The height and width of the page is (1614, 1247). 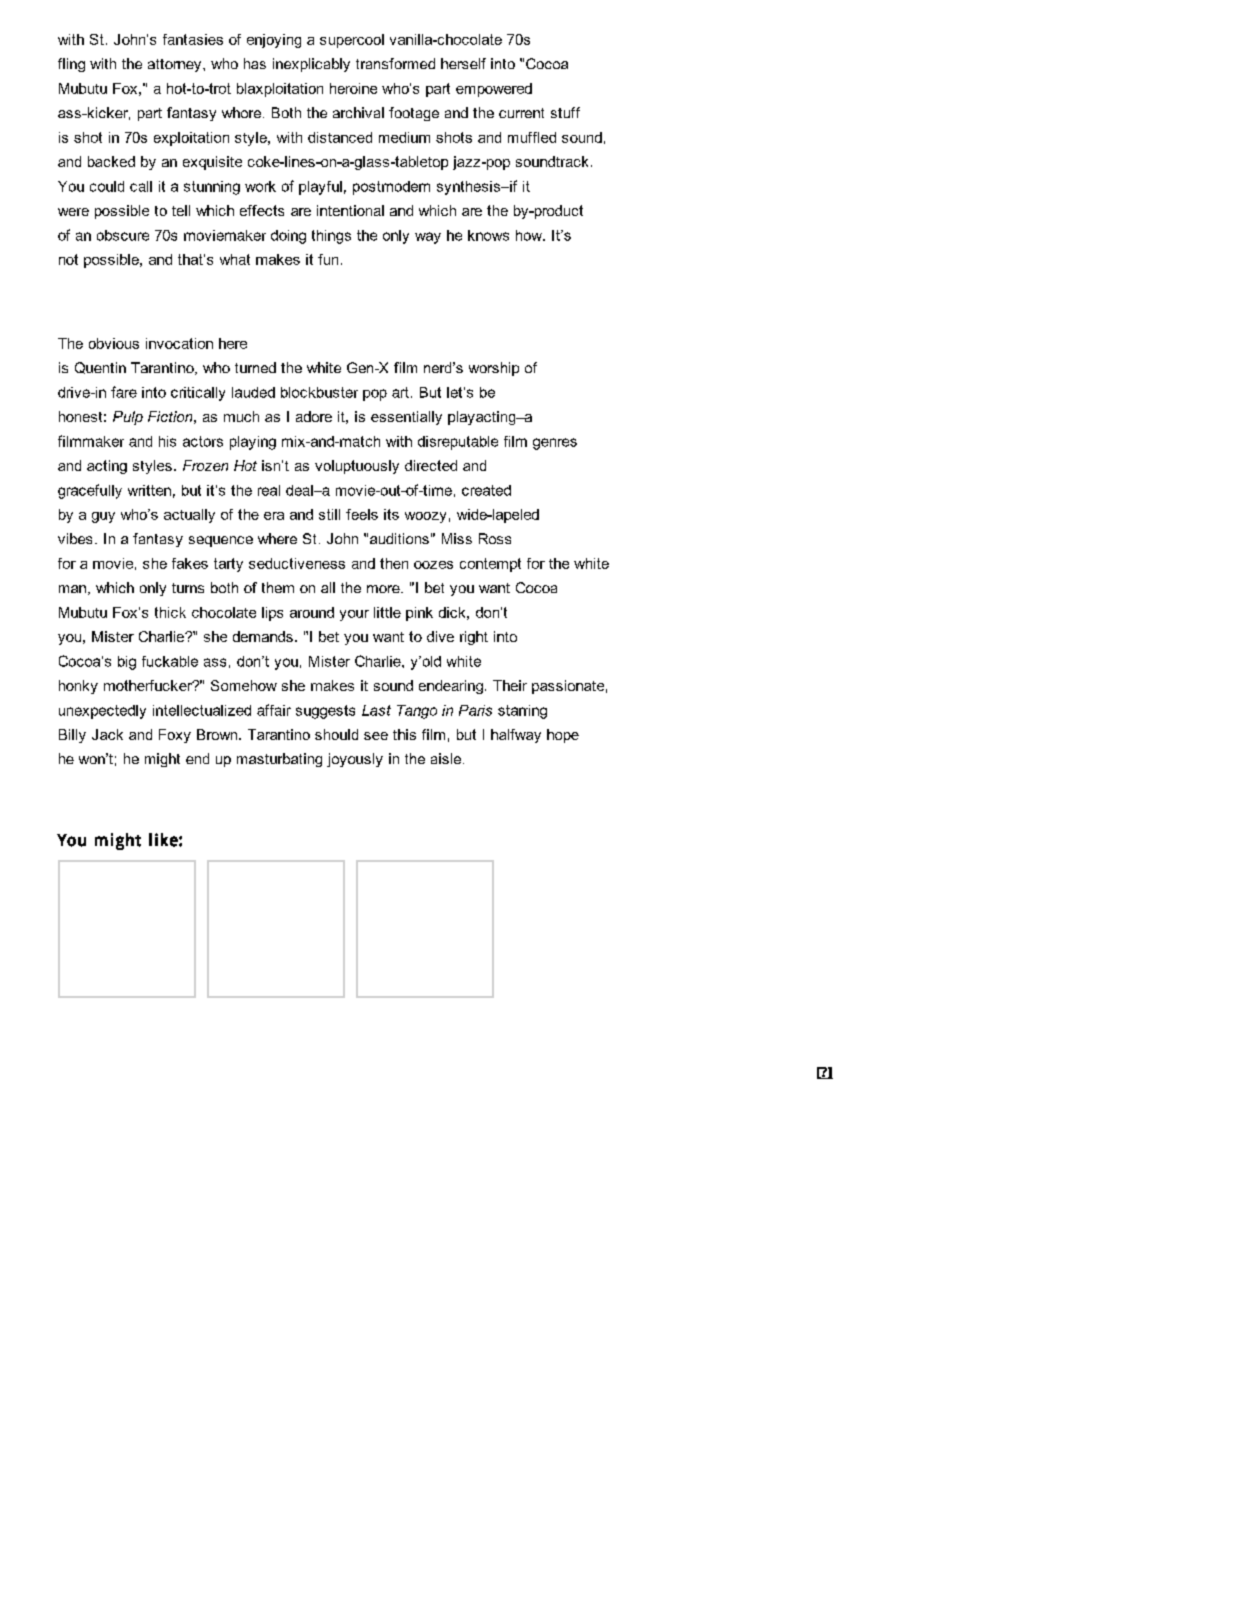 I want to click on inexplicably, so click(x=311, y=65).
